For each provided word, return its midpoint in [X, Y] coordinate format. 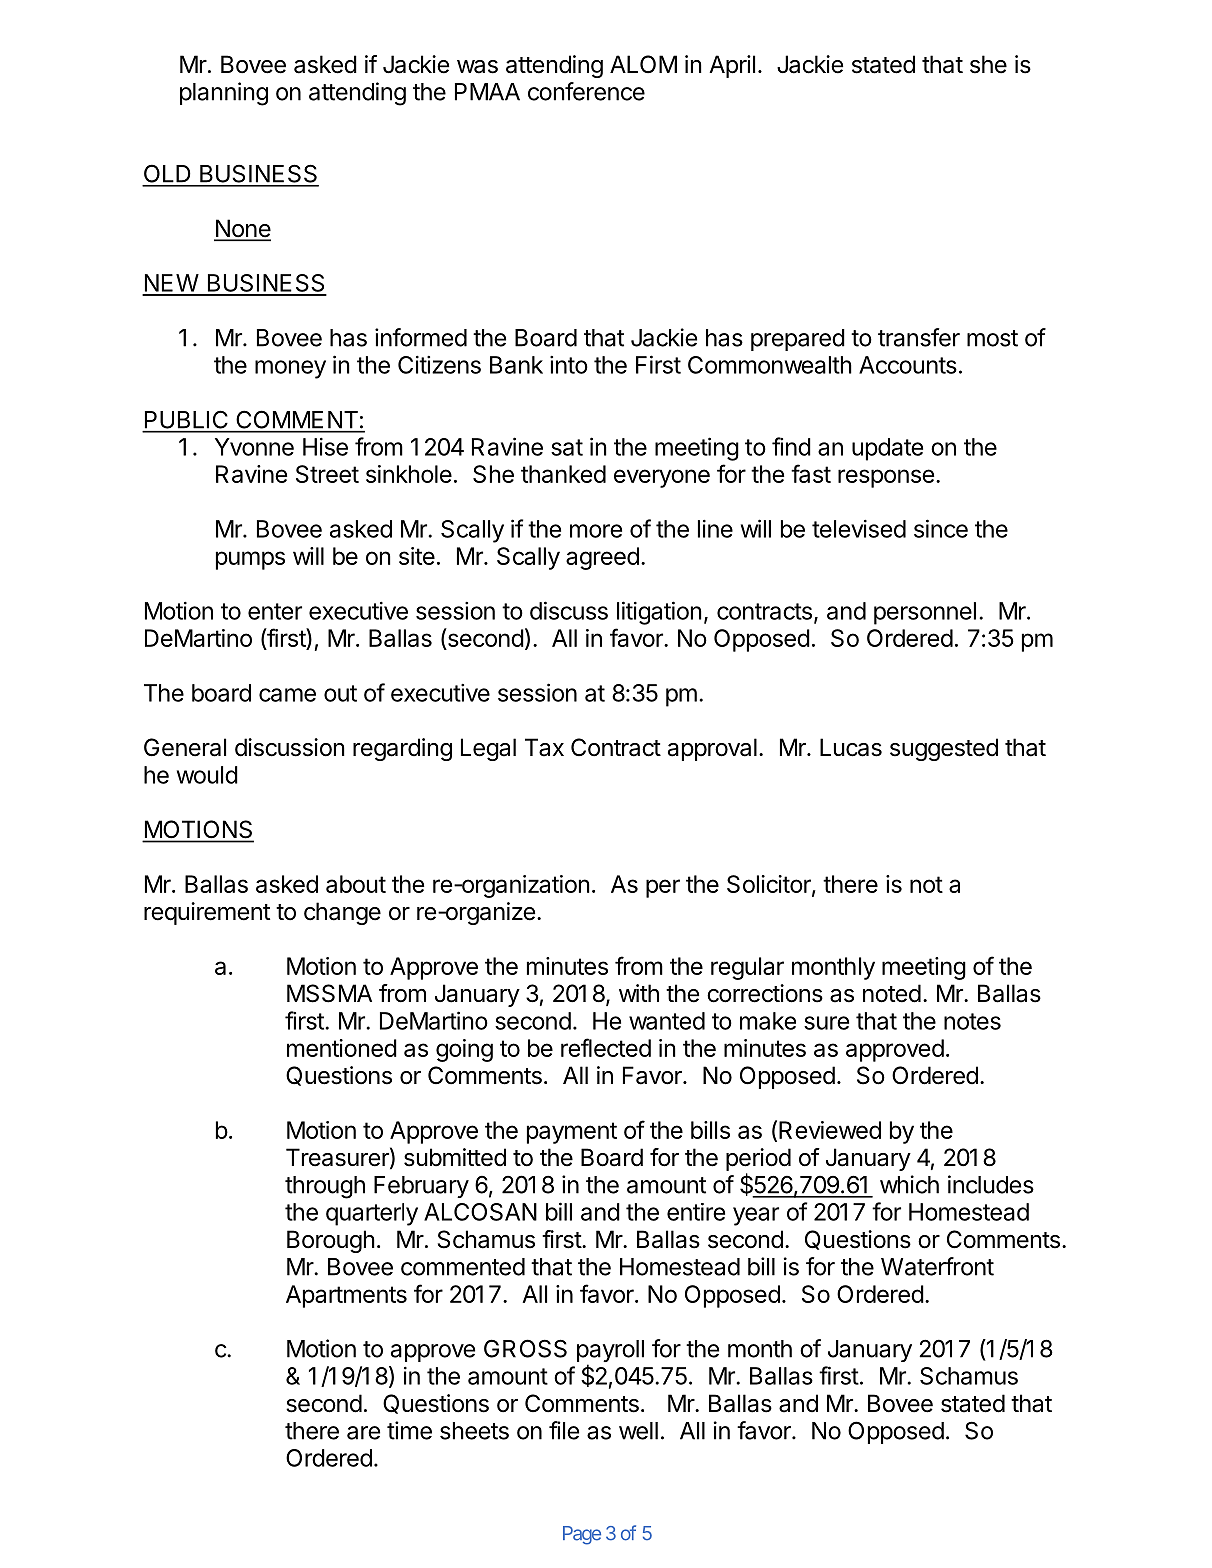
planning [224, 94]
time [409, 1430]
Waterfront [937, 1266]
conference [586, 91]
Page [582, 1535]
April [732, 66]
